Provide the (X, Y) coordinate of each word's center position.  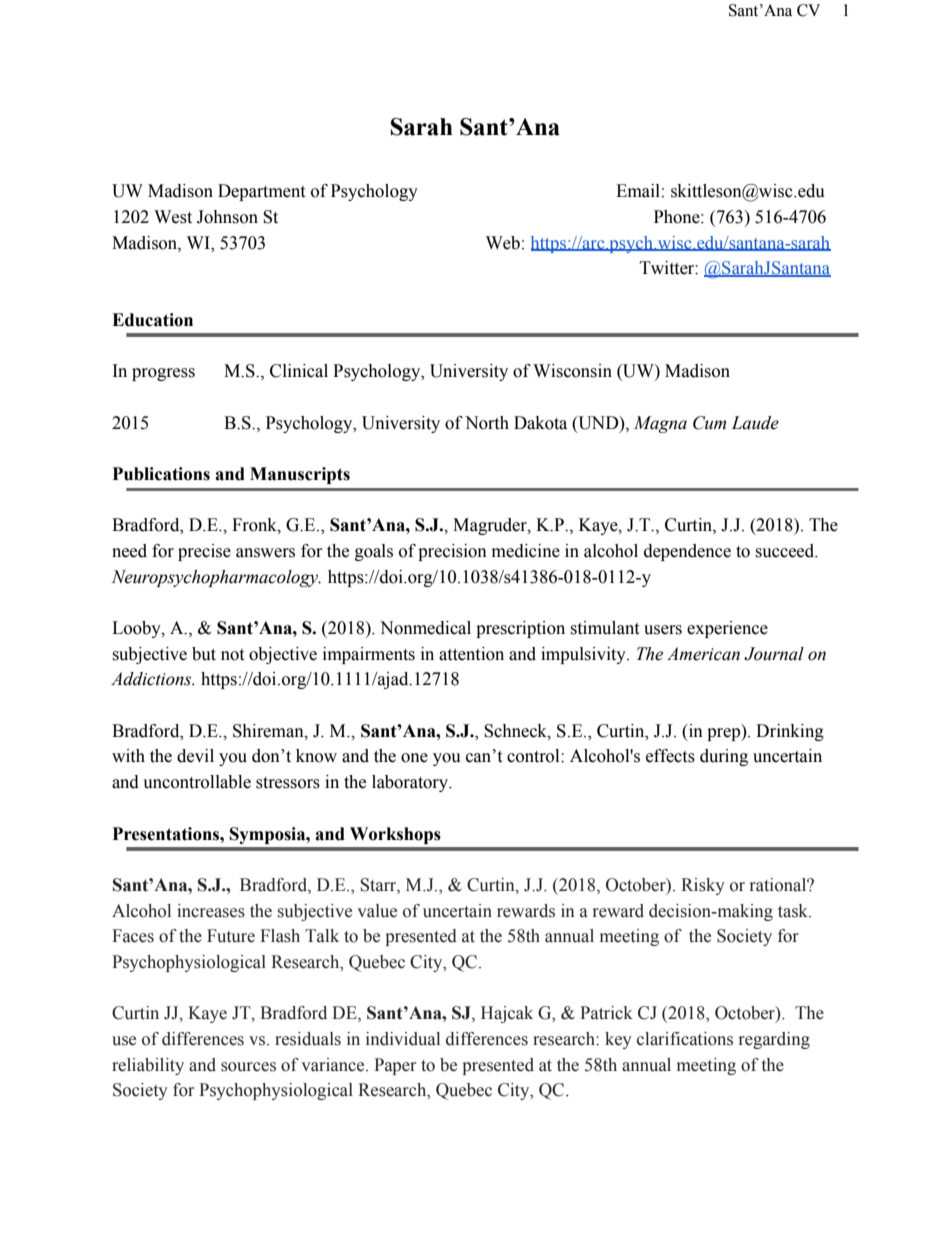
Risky (703, 886)
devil (195, 756)
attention (471, 654)
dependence (687, 552)
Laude (755, 423)
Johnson (227, 217)
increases (211, 911)
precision (452, 552)
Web (503, 243)
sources (248, 1067)
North (487, 423)
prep (725, 734)
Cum (709, 423)
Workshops (395, 835)
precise (204, 552)
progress (163, 374)
